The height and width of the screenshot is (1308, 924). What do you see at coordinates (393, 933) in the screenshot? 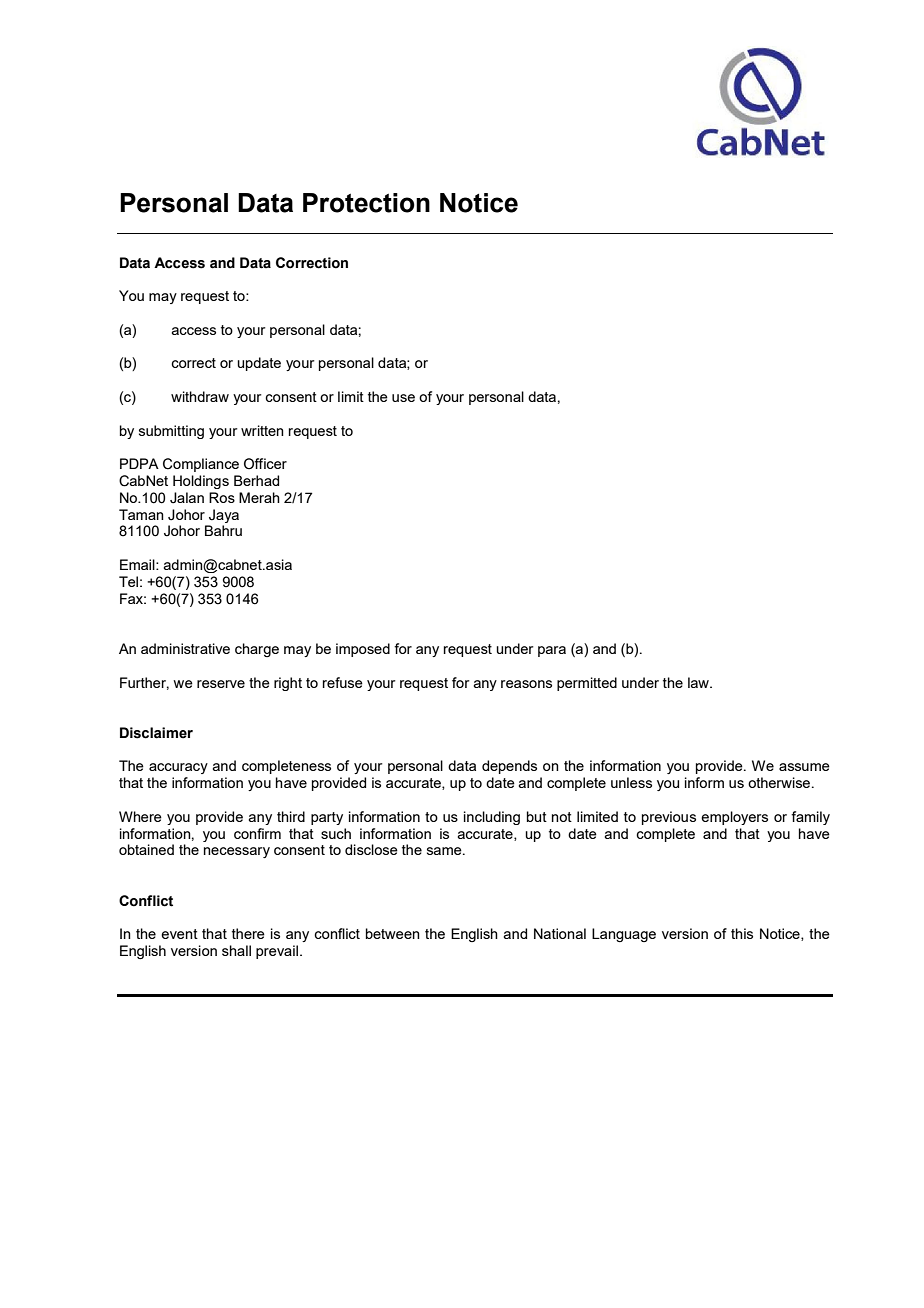
I see `between` at bounding box center [393, 933].
